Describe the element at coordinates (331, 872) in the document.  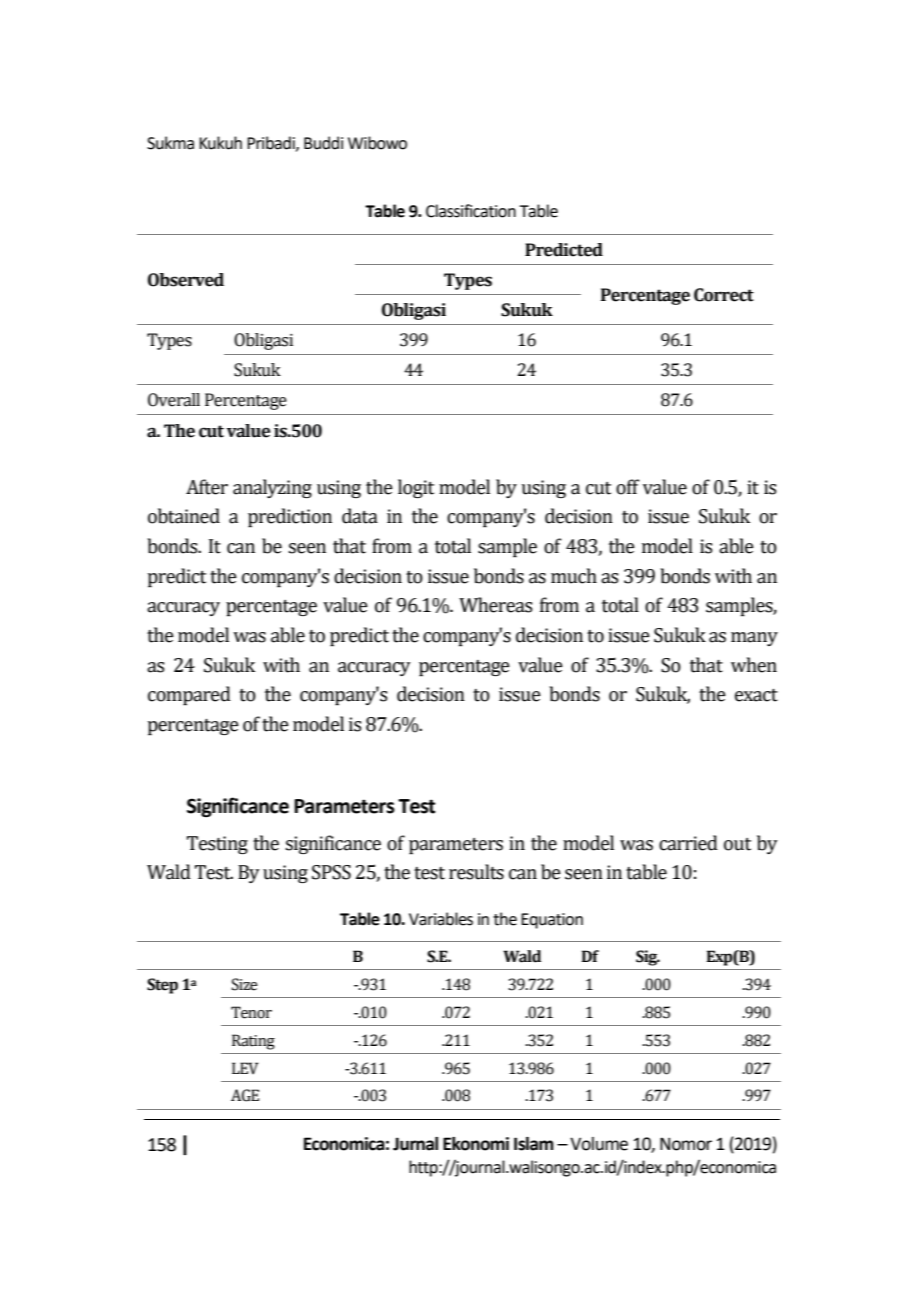
I see `SPSS` at that location.
